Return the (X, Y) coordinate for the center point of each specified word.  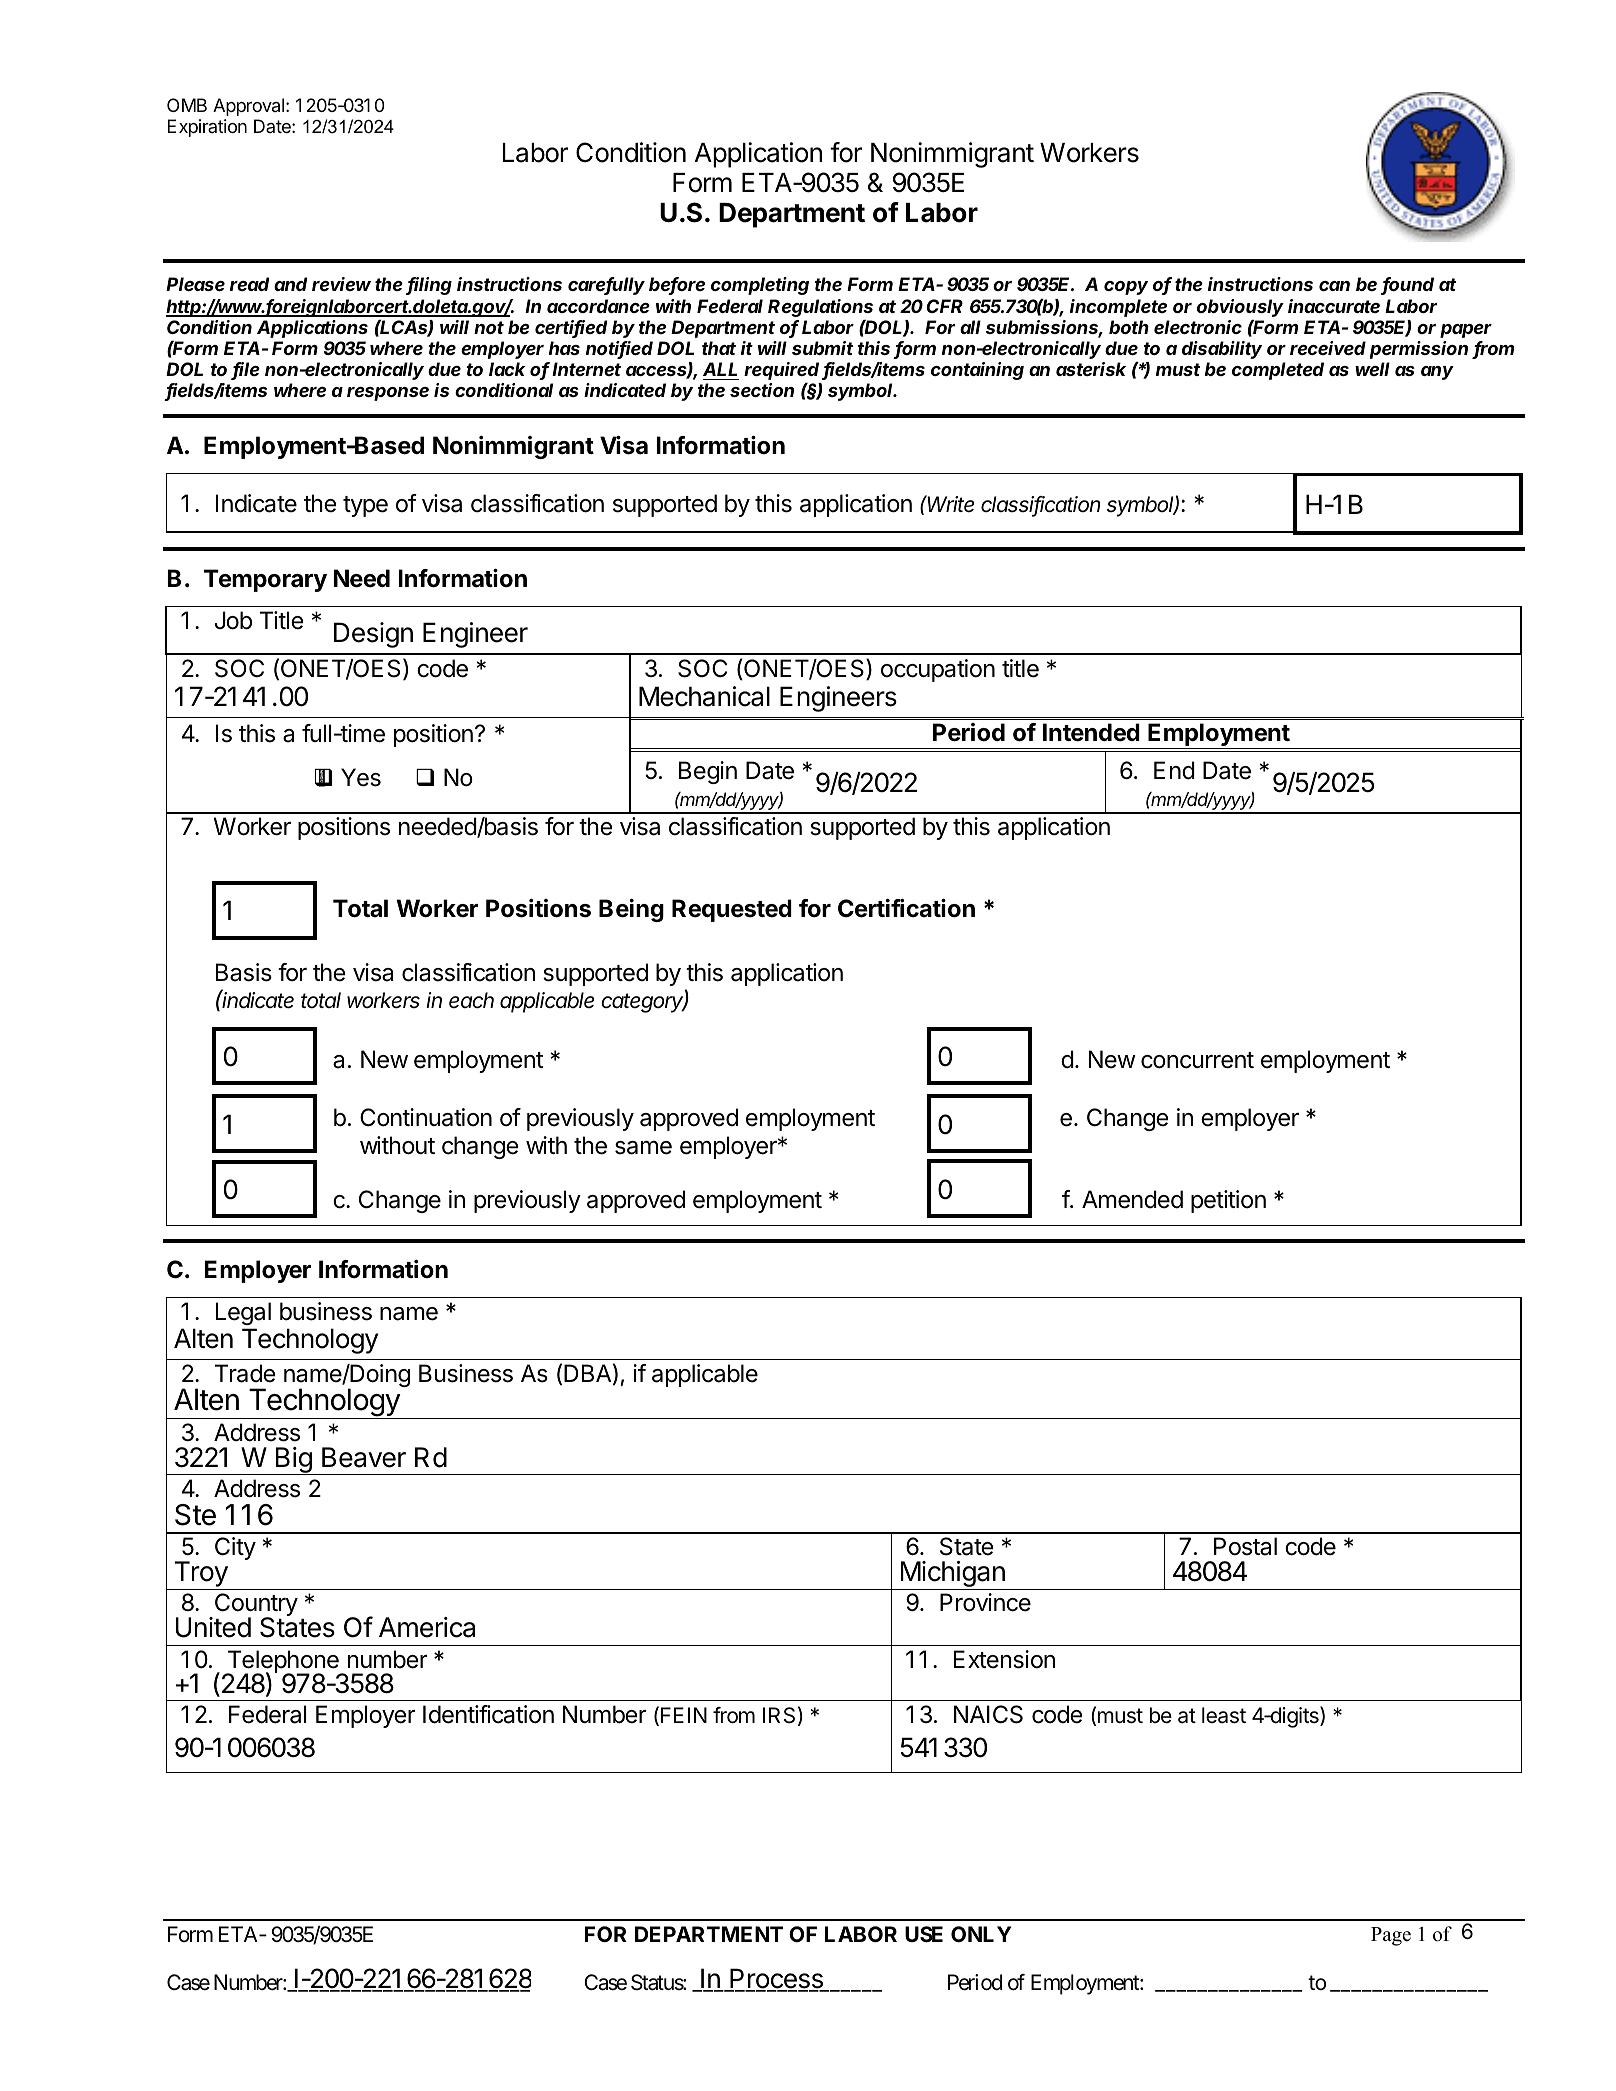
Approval (248, 107)
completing (760, 286)
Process (776, 1980)
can (1334, 286)
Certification (906, 908)
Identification (488, 1714)
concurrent (1197, 1060)
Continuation (426, 1117)
